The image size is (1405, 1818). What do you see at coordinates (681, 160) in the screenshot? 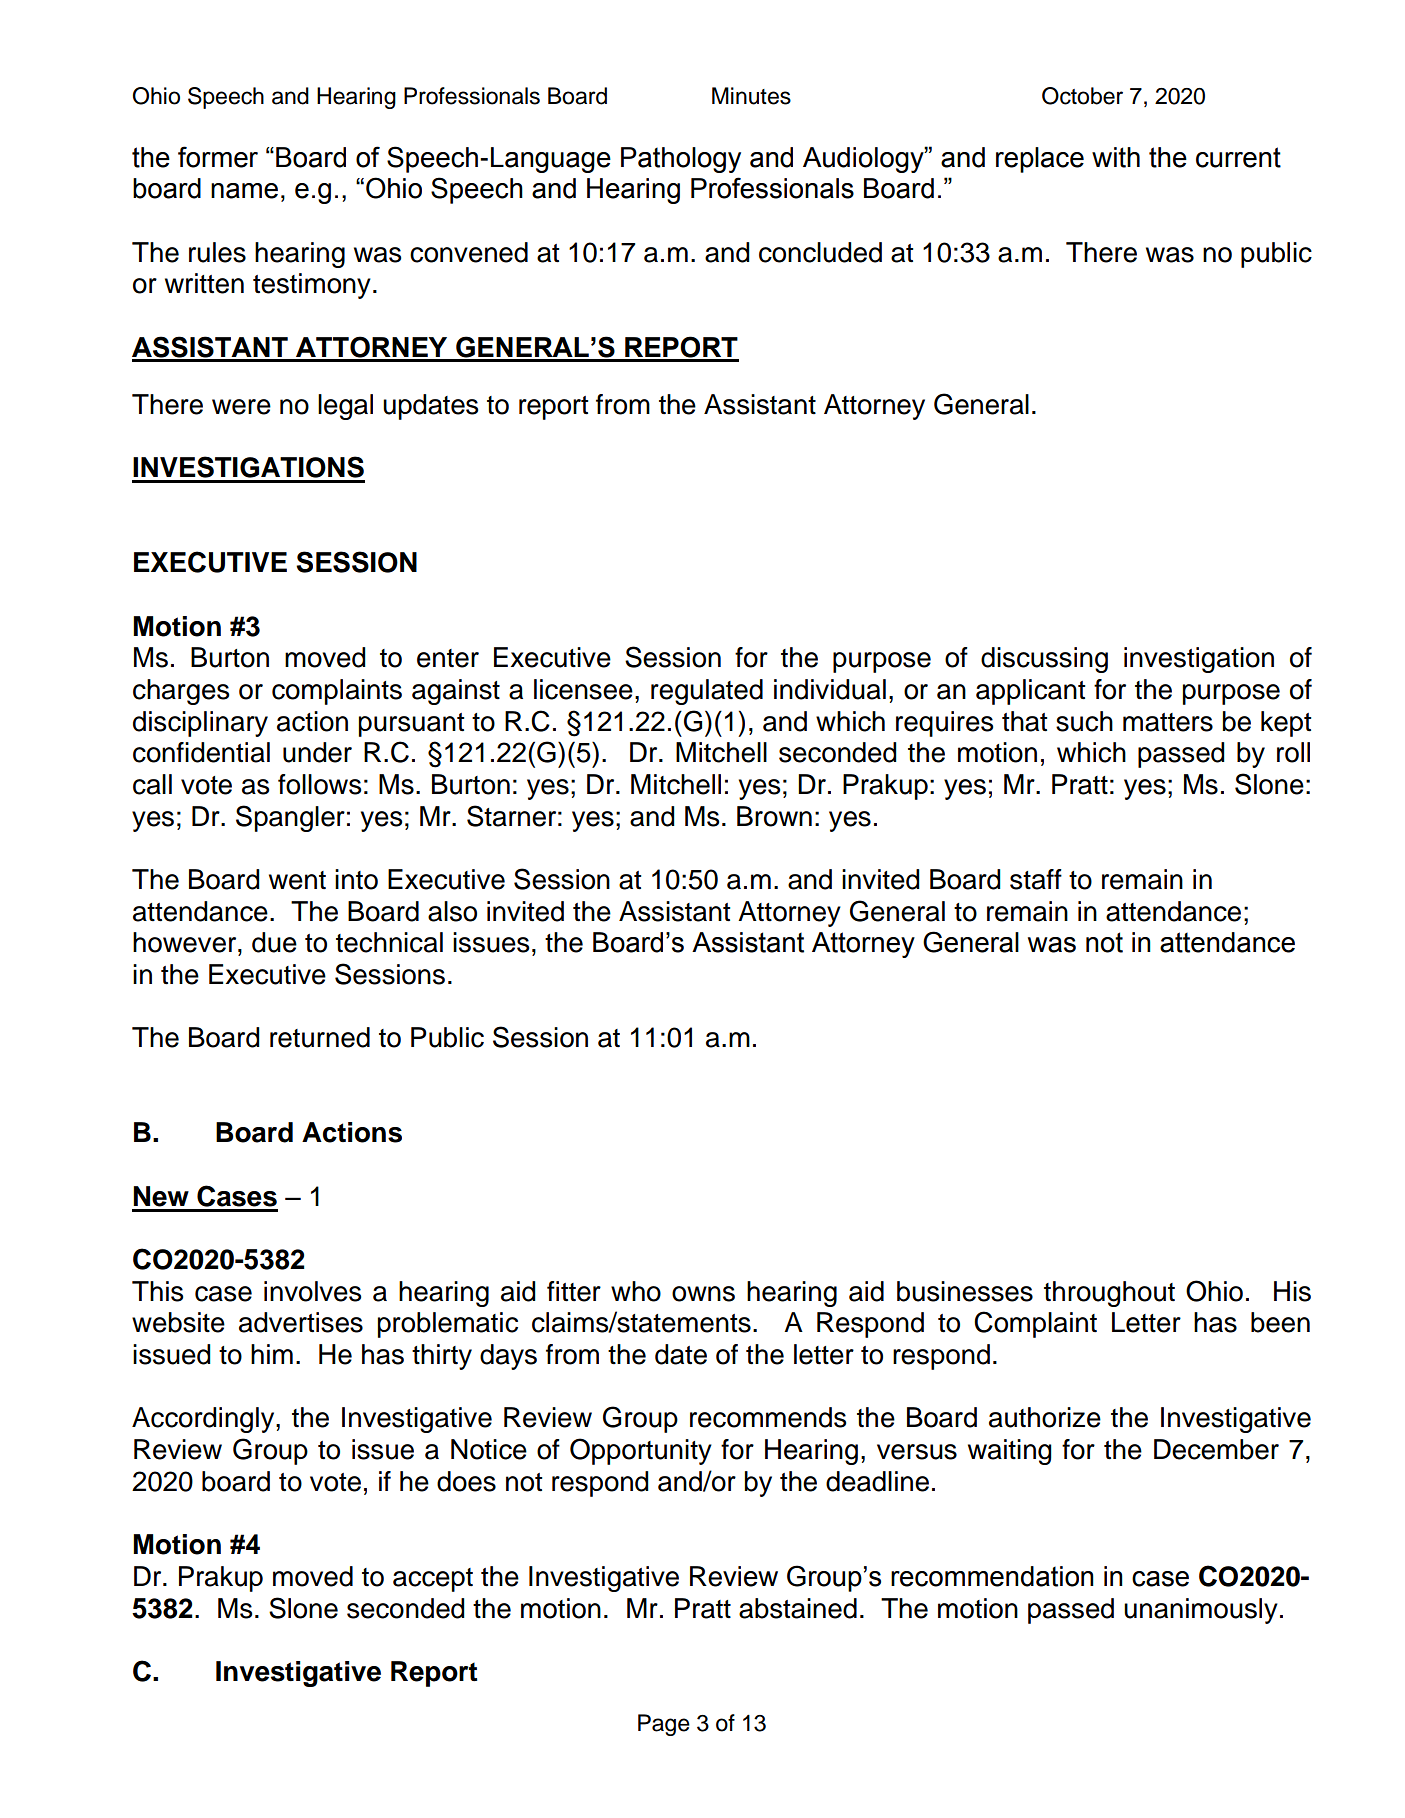
I see `Pathology` at bounding box center [681, 160].
